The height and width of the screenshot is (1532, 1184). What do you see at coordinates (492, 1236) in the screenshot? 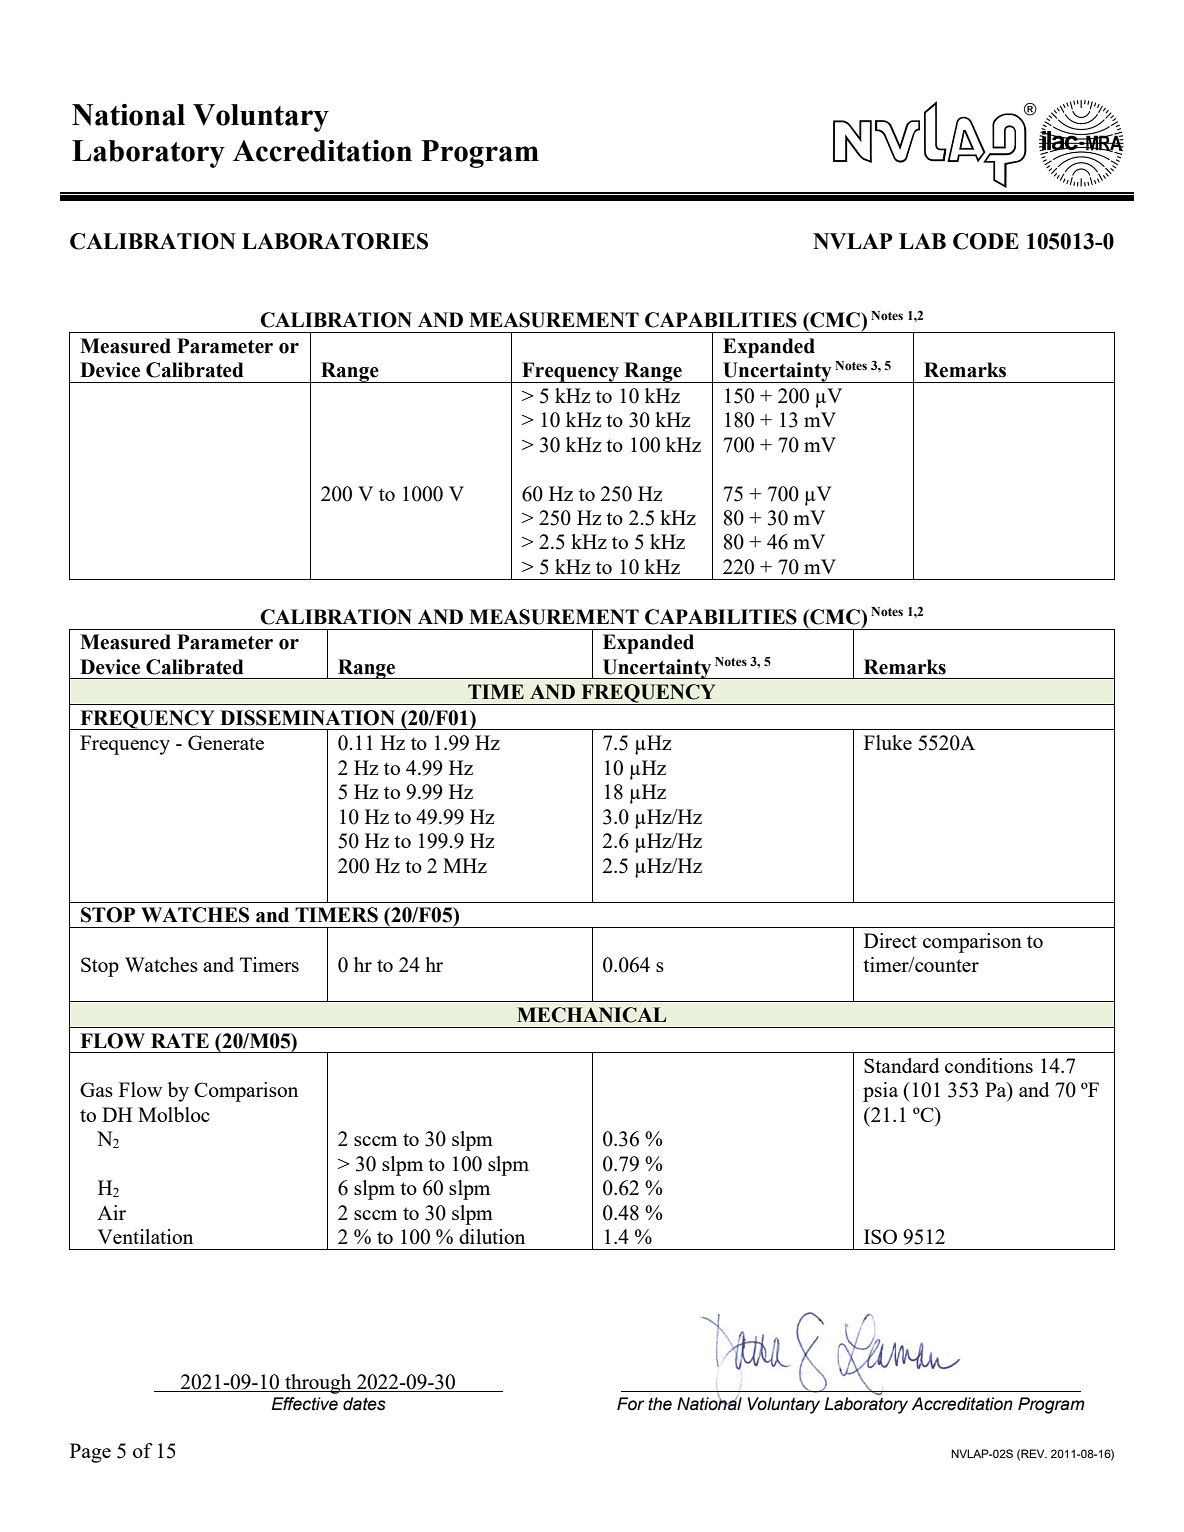
I see `dilution` at bounding box center [492, 1236].
